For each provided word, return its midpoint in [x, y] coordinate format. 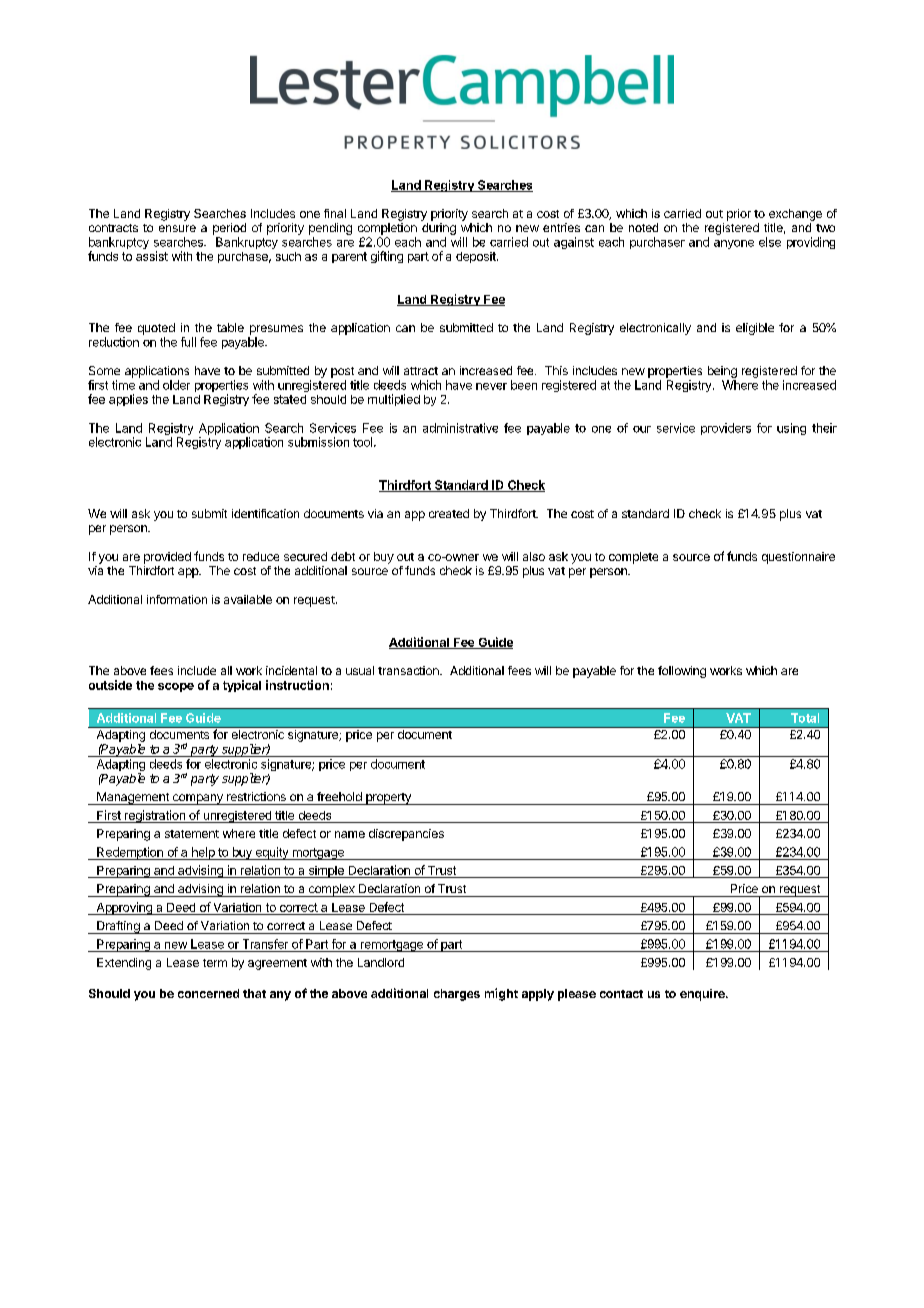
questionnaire [798, 558]
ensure [177, 228]
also [534, 556]
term [215, 963]
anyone [734, 244]
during [439, 230]
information [177, 599]
